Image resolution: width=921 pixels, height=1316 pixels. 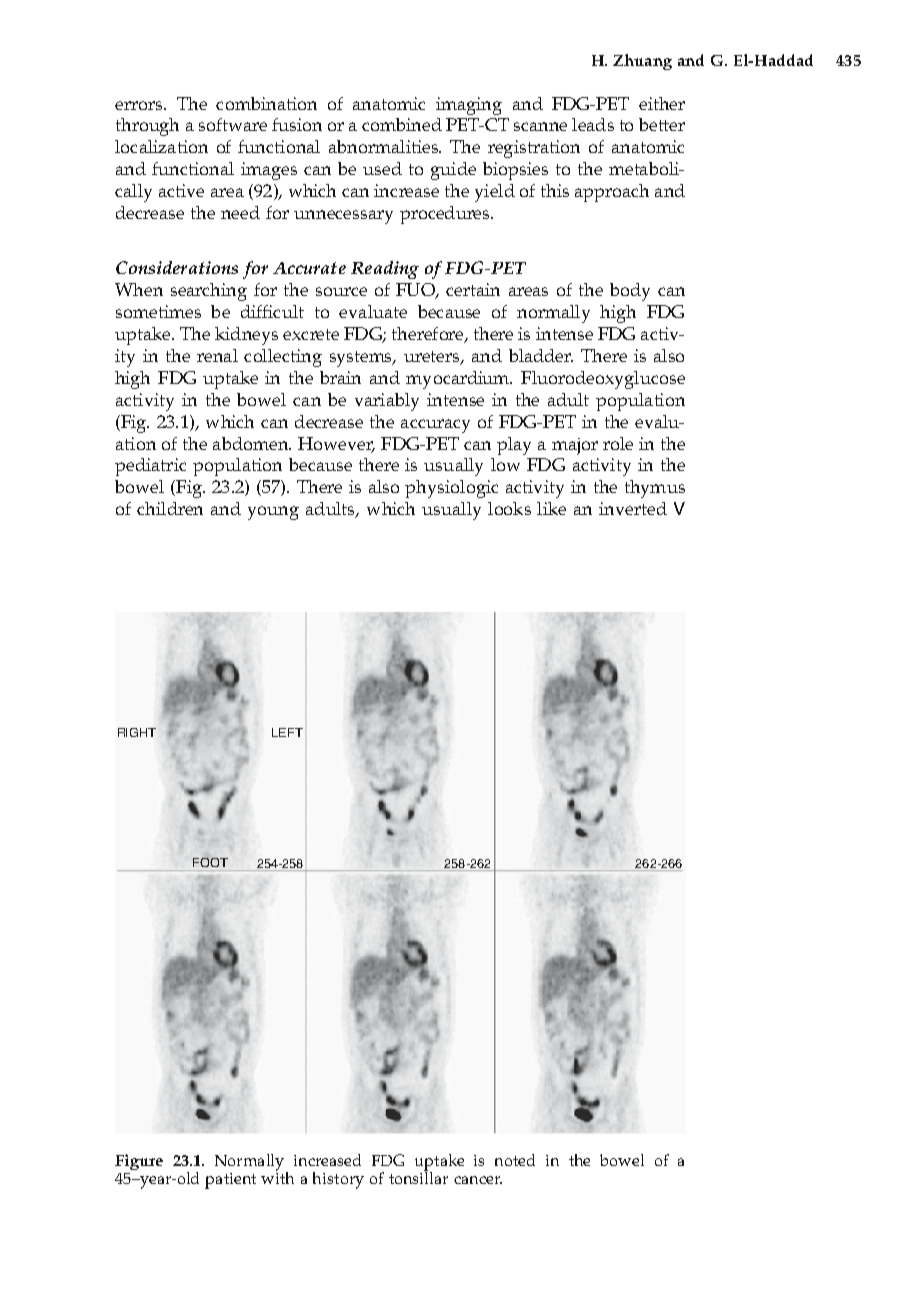 What do you see at coordinates (402, 124) in the image?
I see `combined` at bounding box center [402, 124].
